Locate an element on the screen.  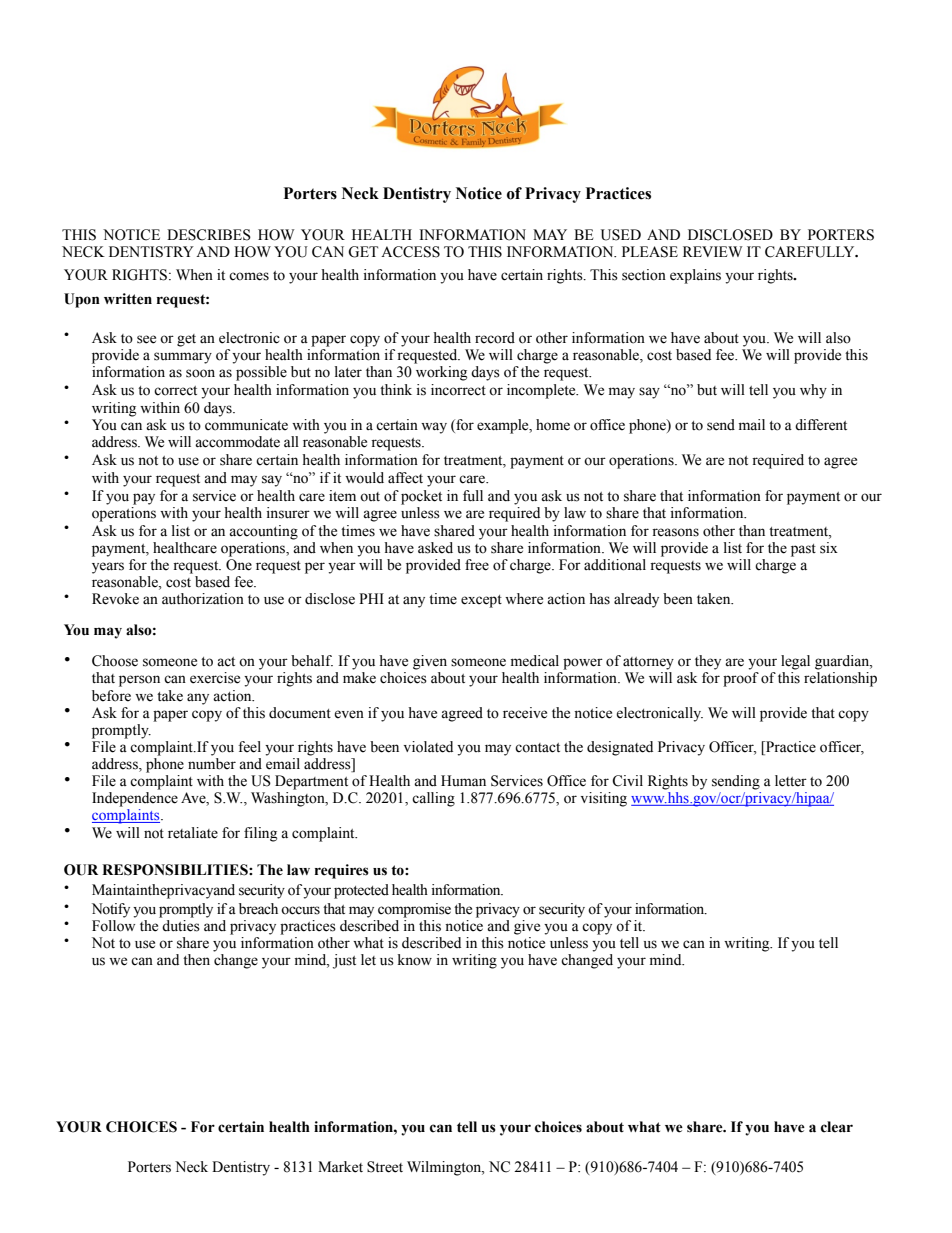
letter is located at coordinates (791, 781).
